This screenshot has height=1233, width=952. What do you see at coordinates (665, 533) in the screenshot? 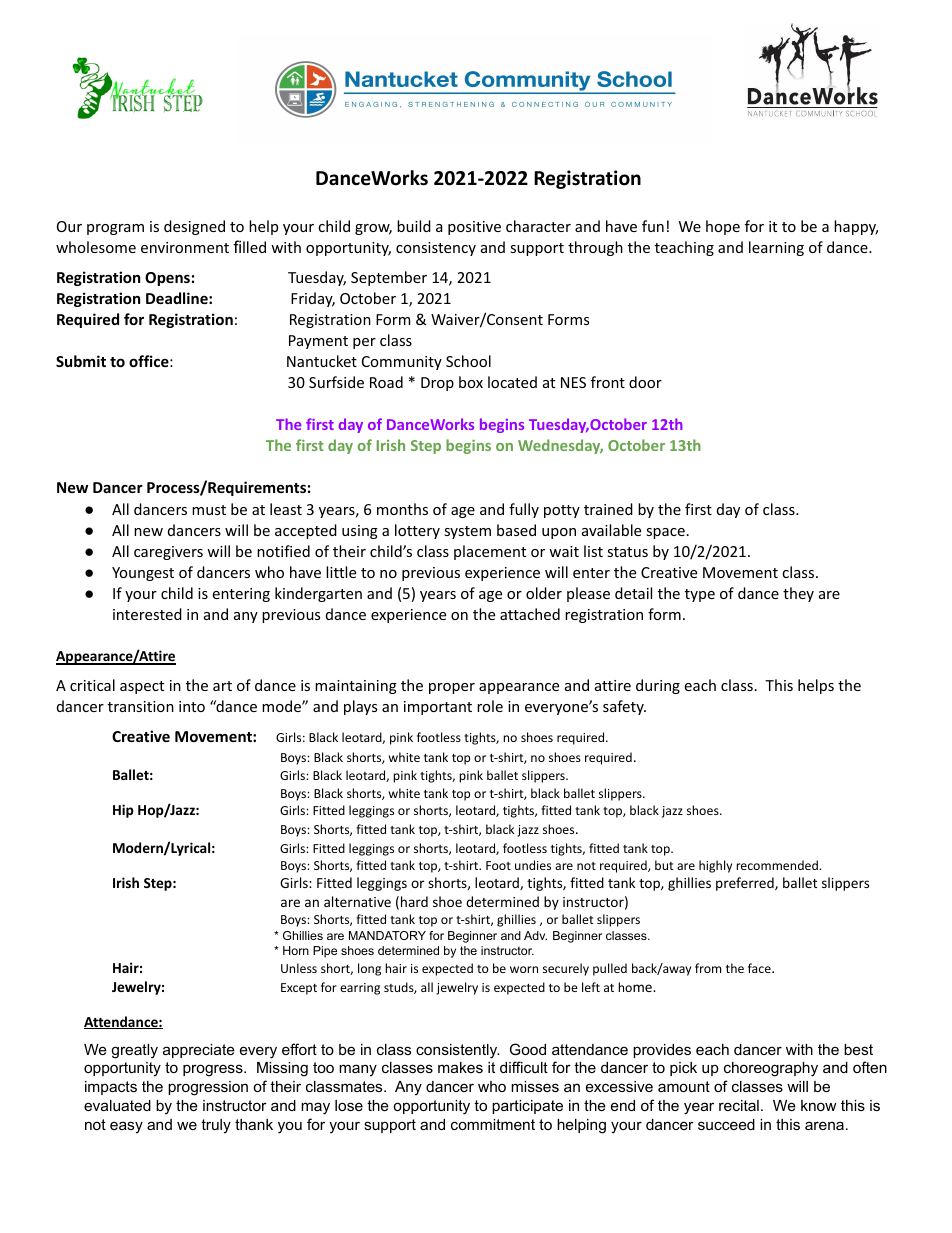
I see `space` at bounding box center [665, 533].
